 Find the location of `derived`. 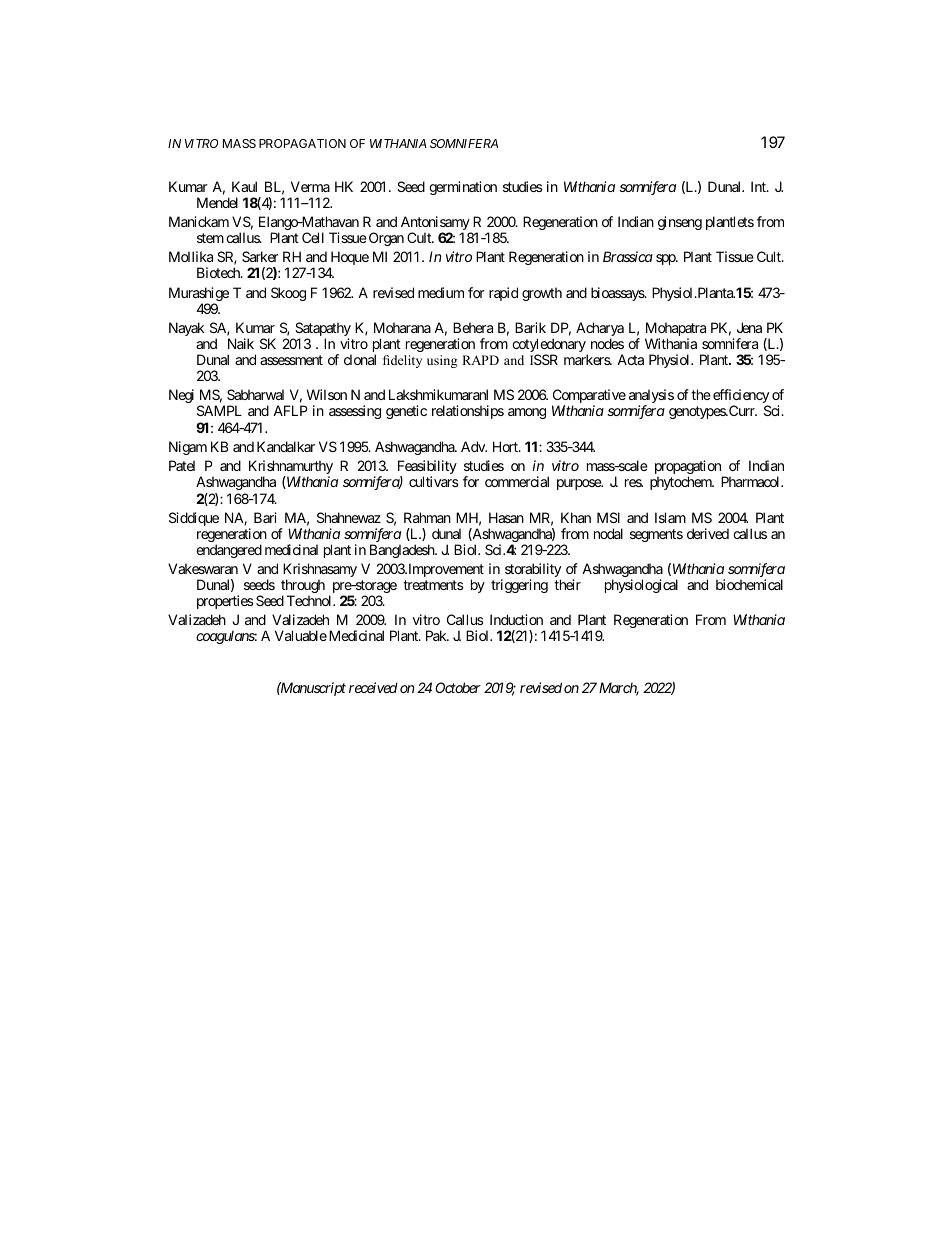

derived is located at coordinates (708, 533).
